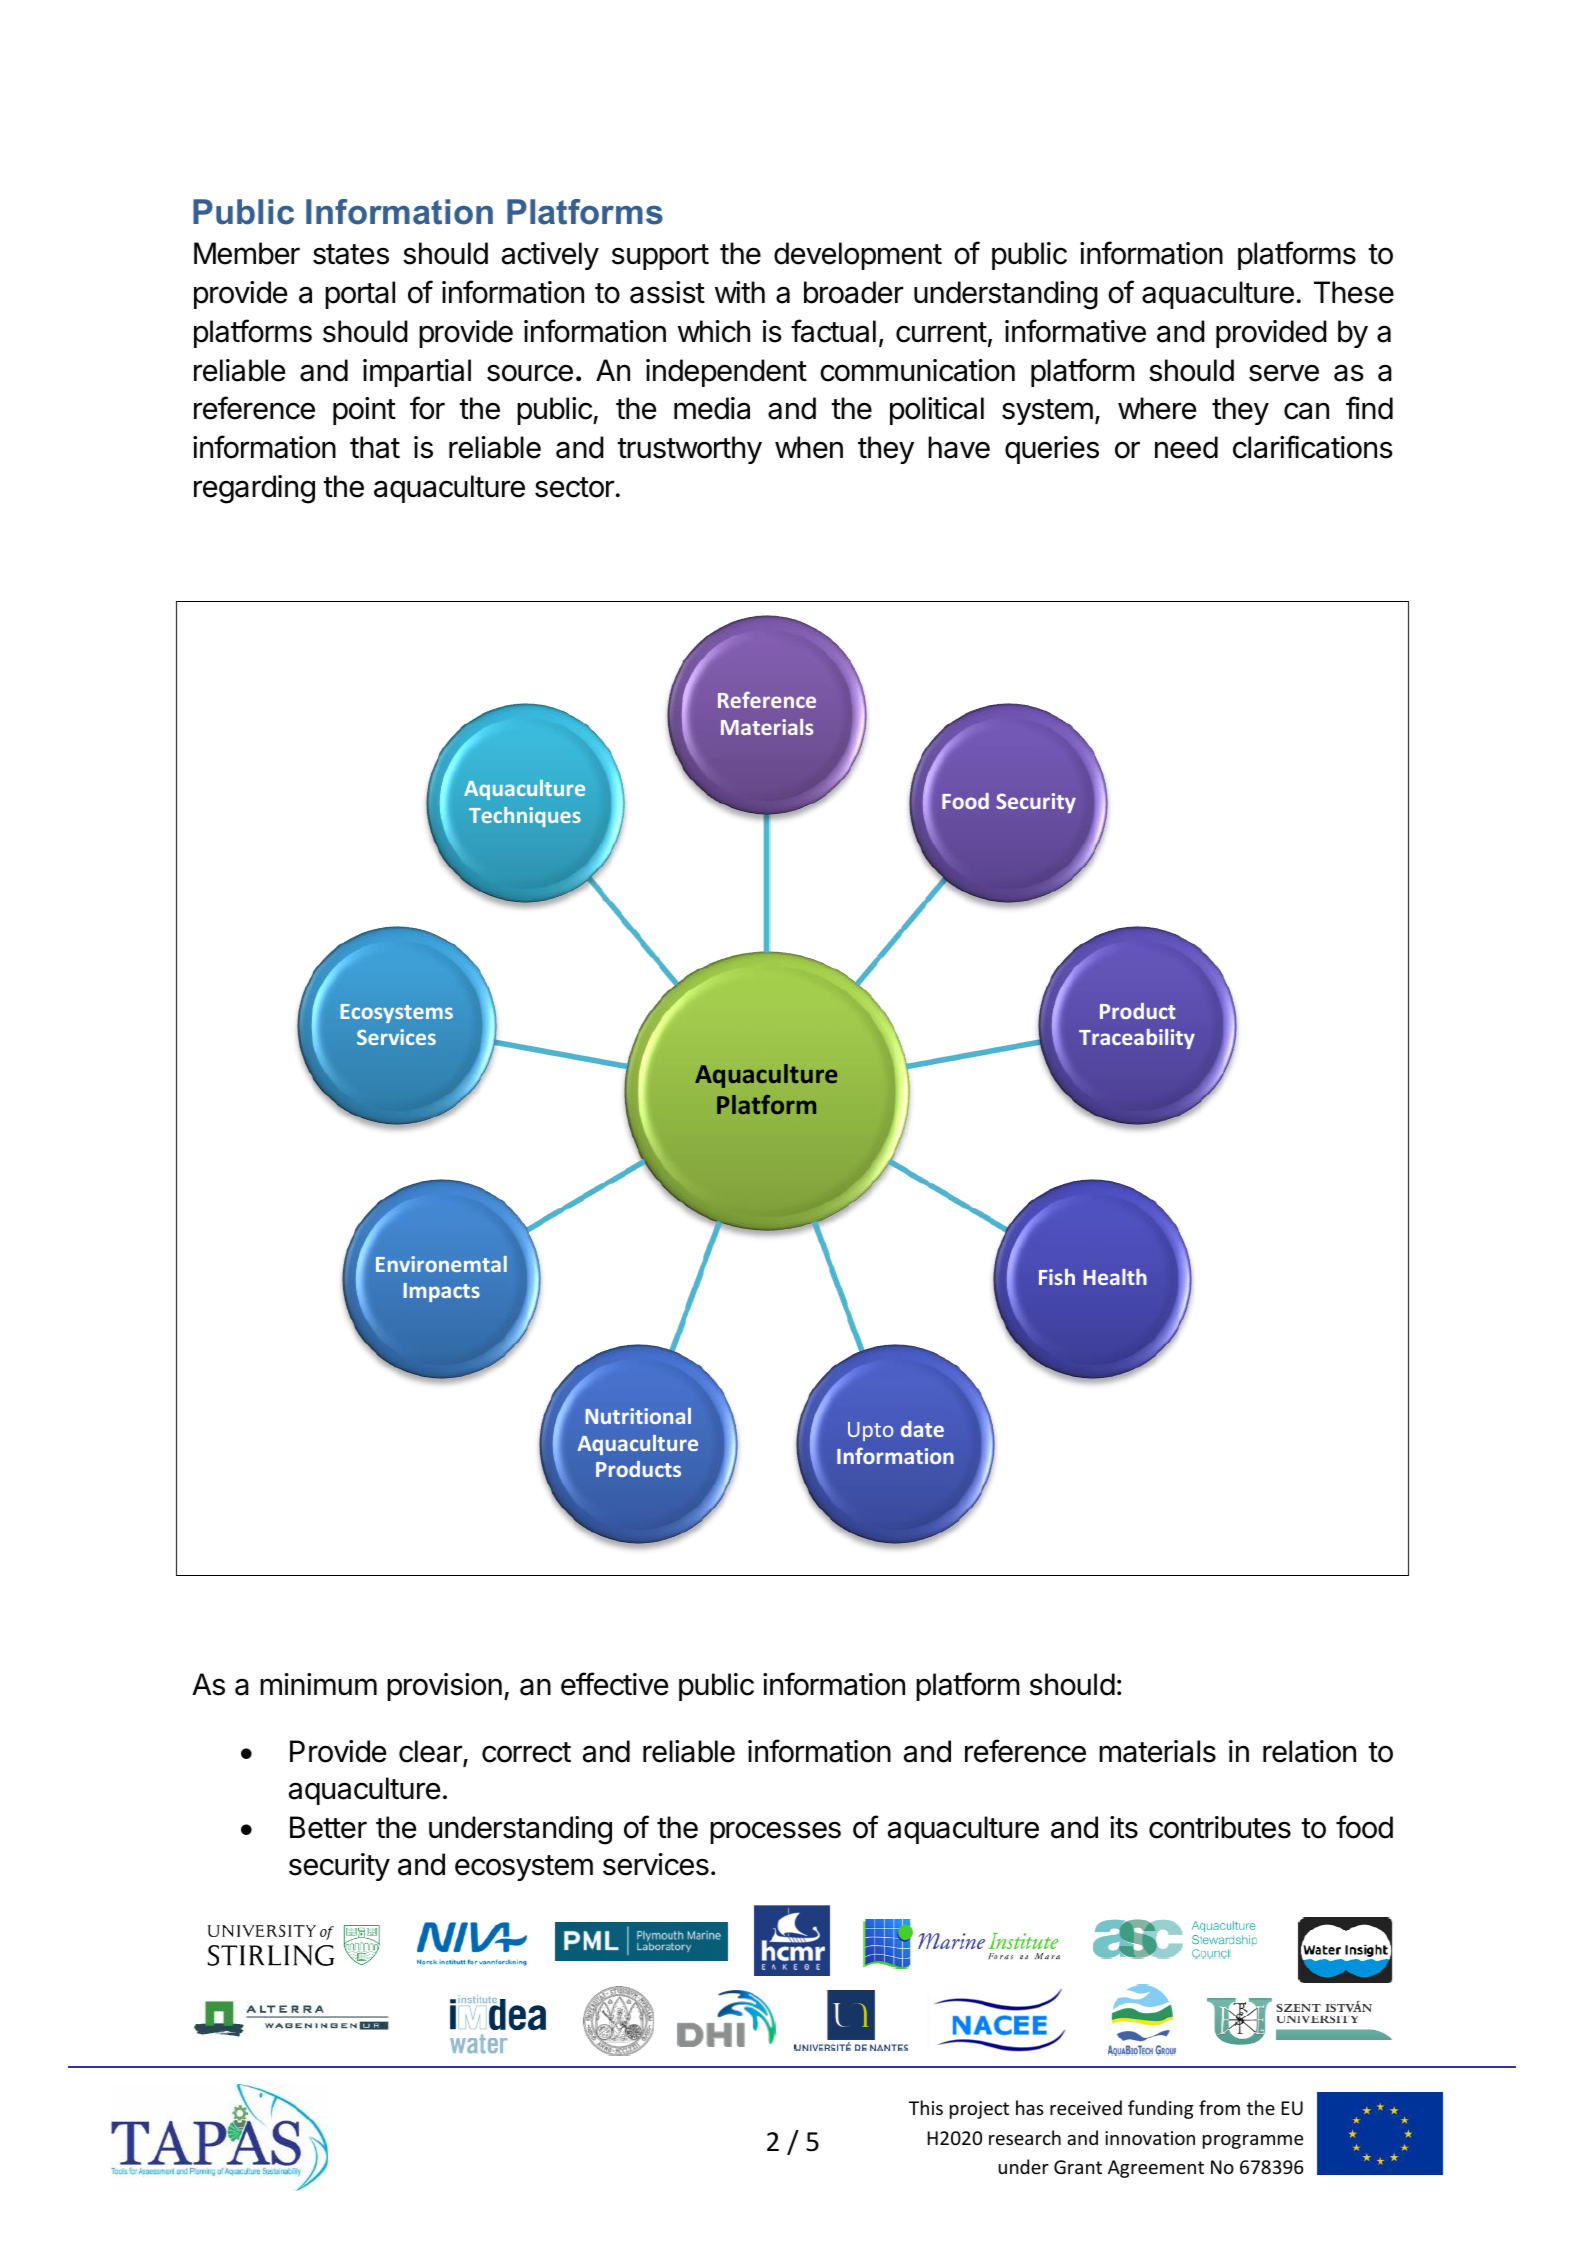 This screenshot has height=2241, width=1585. I want to click on from, so click(1219, 2107).
